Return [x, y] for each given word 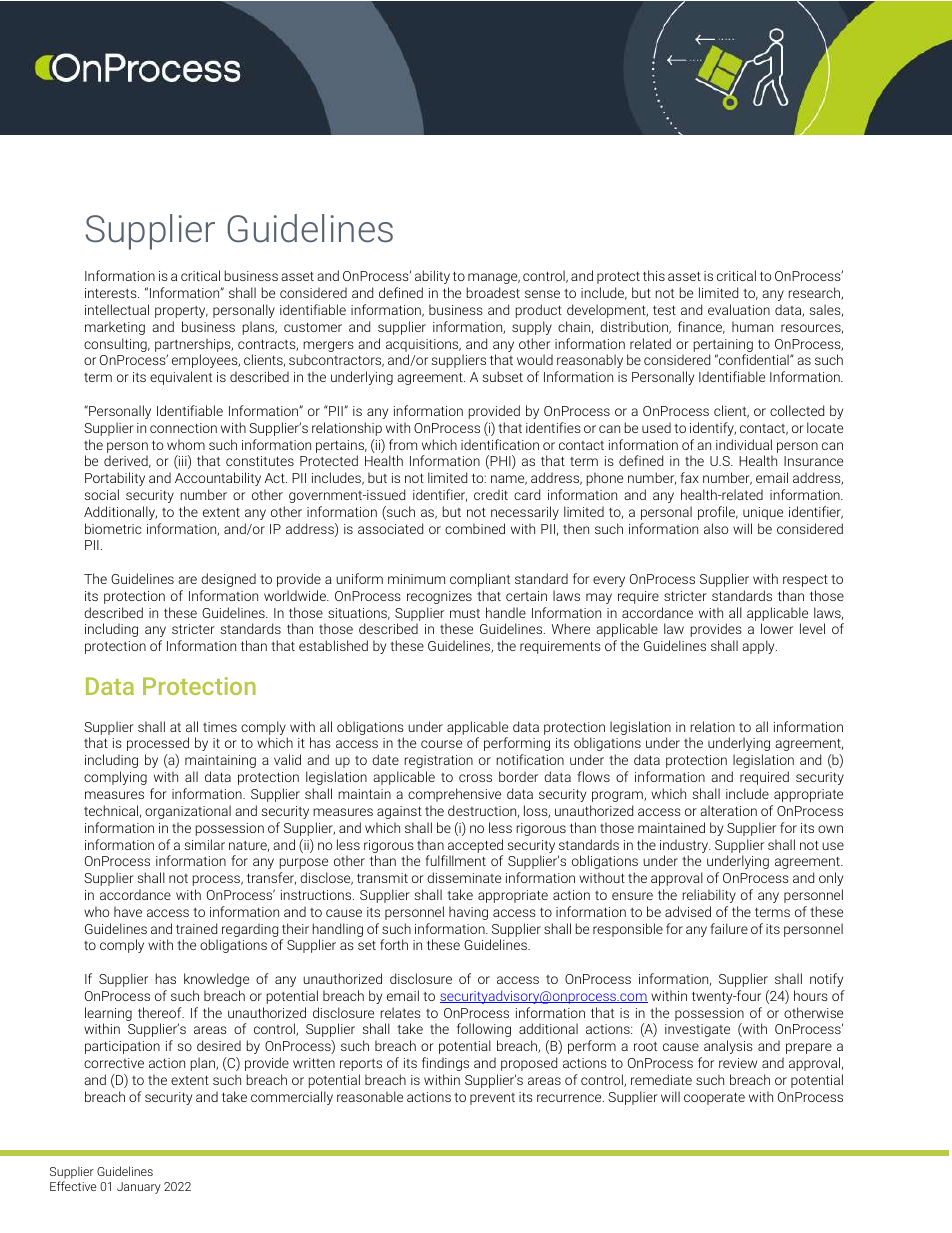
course [441, 744]
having [468, 913]
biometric [113, 528]
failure [729, 928]
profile [718, 513]
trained [196, 928]
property [181, 312]
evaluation [739, 309]
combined [475, 528]
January [139, 1188]
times [220, 727]
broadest [493, 292]
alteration [728, 810]
